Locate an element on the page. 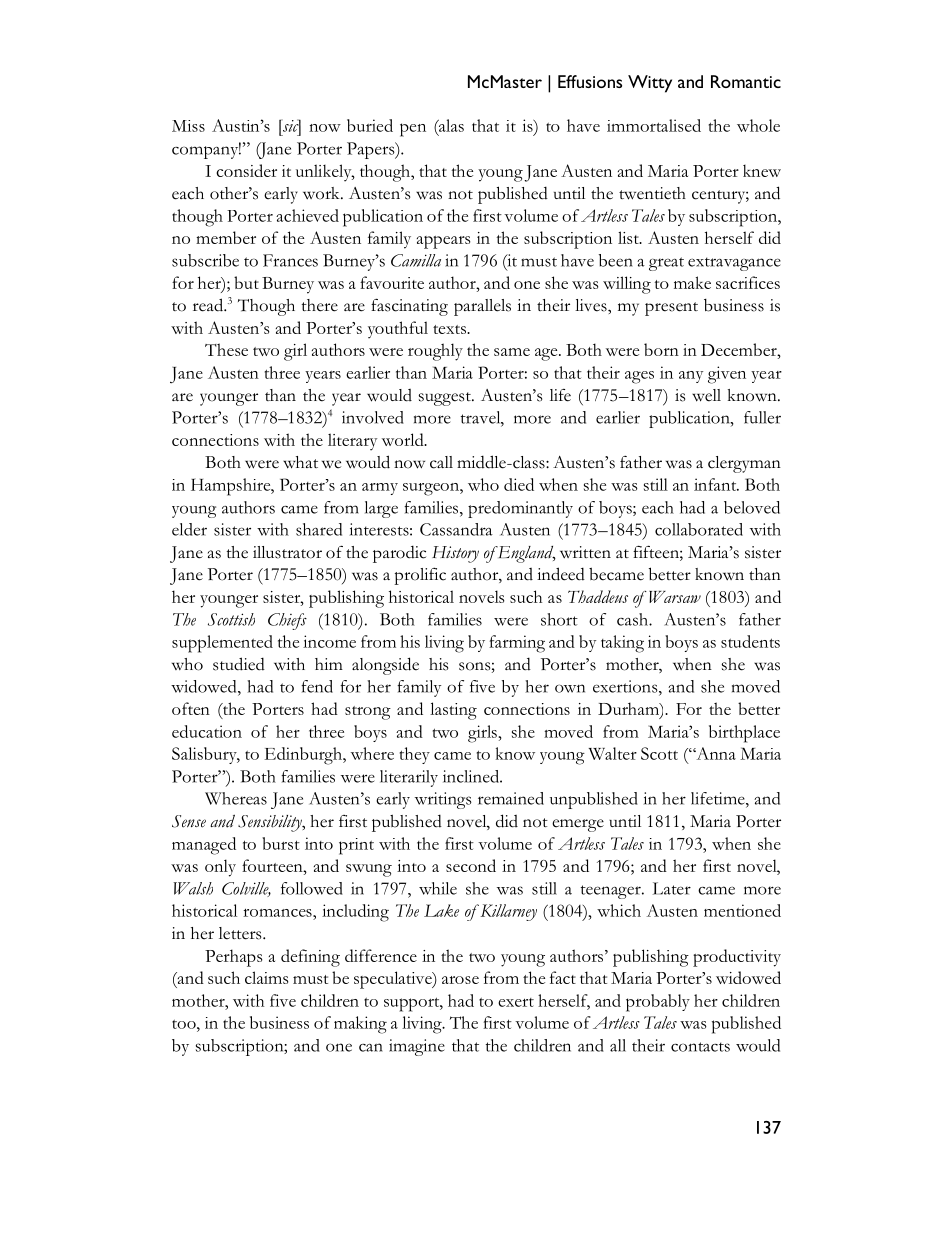 Image resolution: width=952 pixels, height=1233 pixels. education is located at coordinates (207, 731).
